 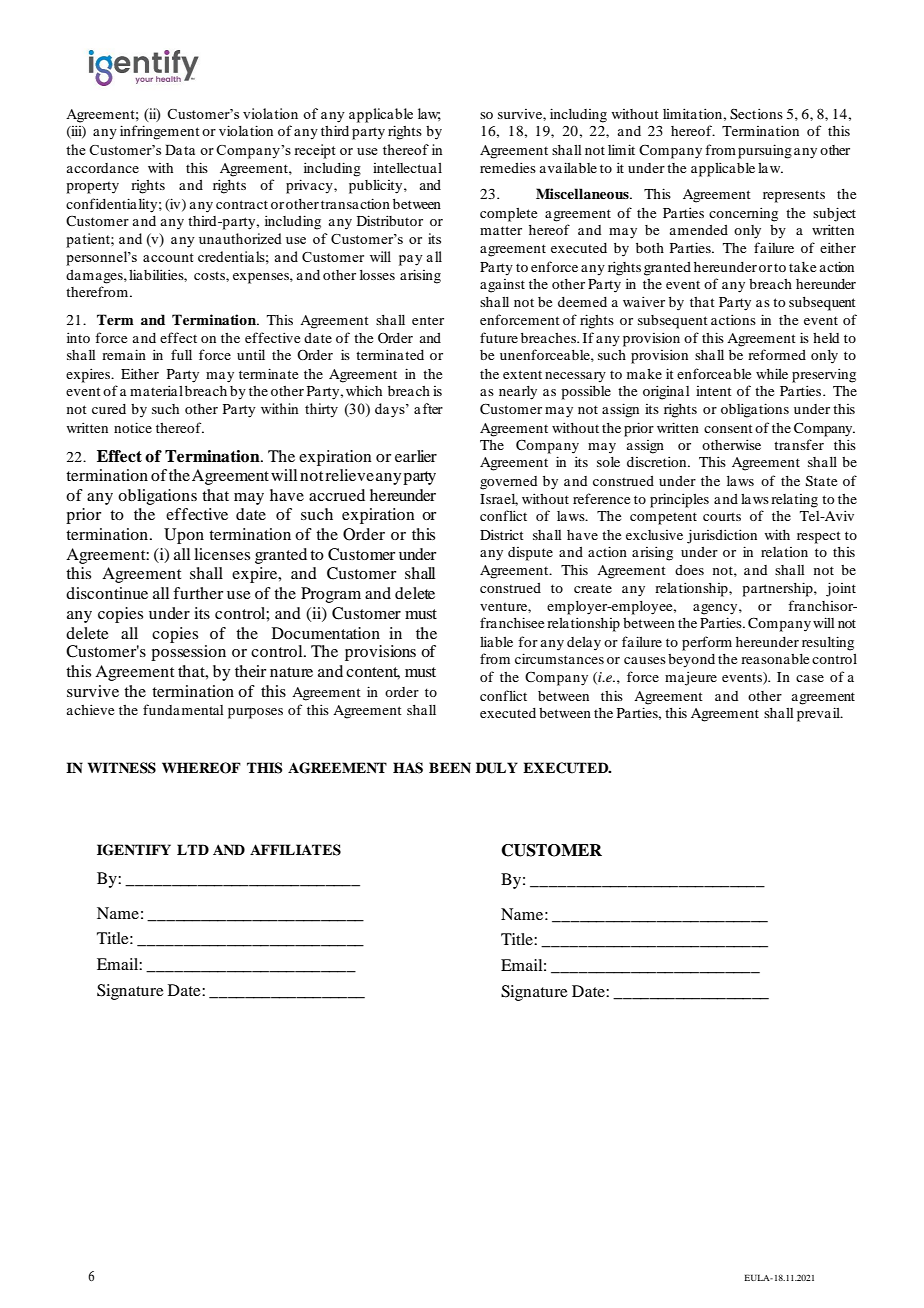 What do you see at coordinates (450, 767) in the image?
I see `BEEN` at bounding box center [450, 767].
